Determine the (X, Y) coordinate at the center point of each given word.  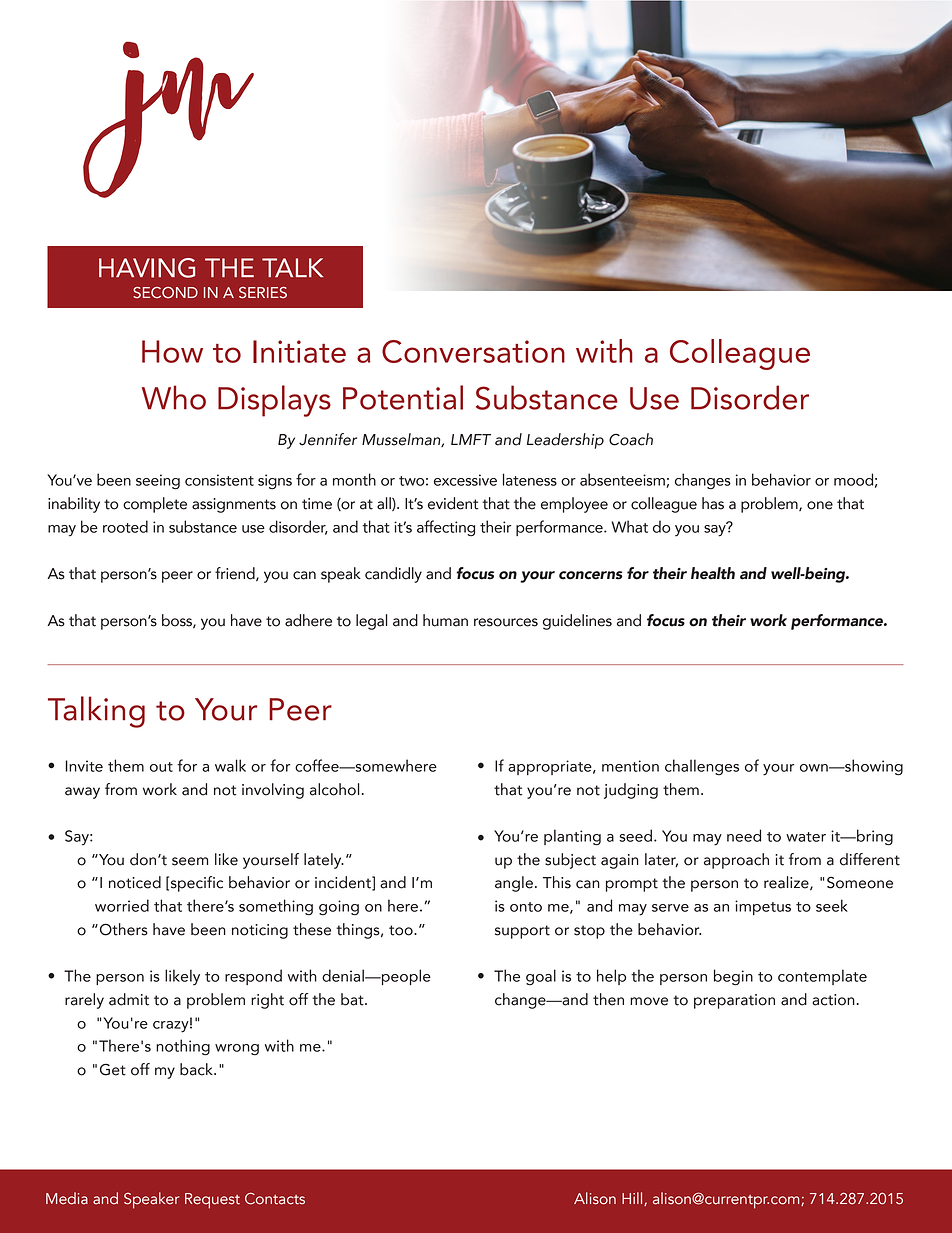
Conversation (473, 351)
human (445, 620)
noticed (135, 882)
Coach (631, 439)
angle (514, 884)
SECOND (165, 293)
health (713, 573)
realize (787, 883)
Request (212, 1201)
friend (236, 574)
